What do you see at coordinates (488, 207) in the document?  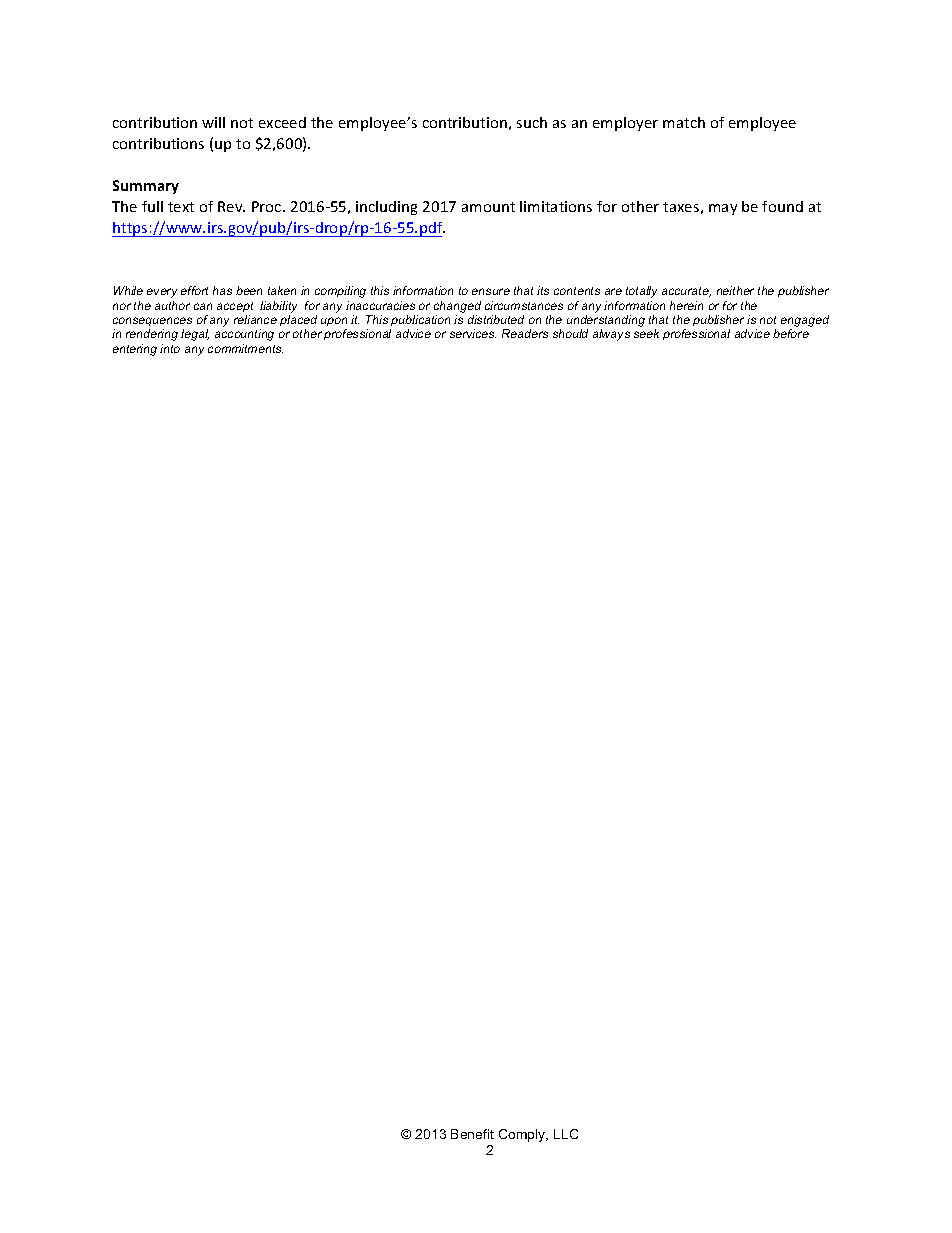 I see `amount` at bounding box center [488, 207].
